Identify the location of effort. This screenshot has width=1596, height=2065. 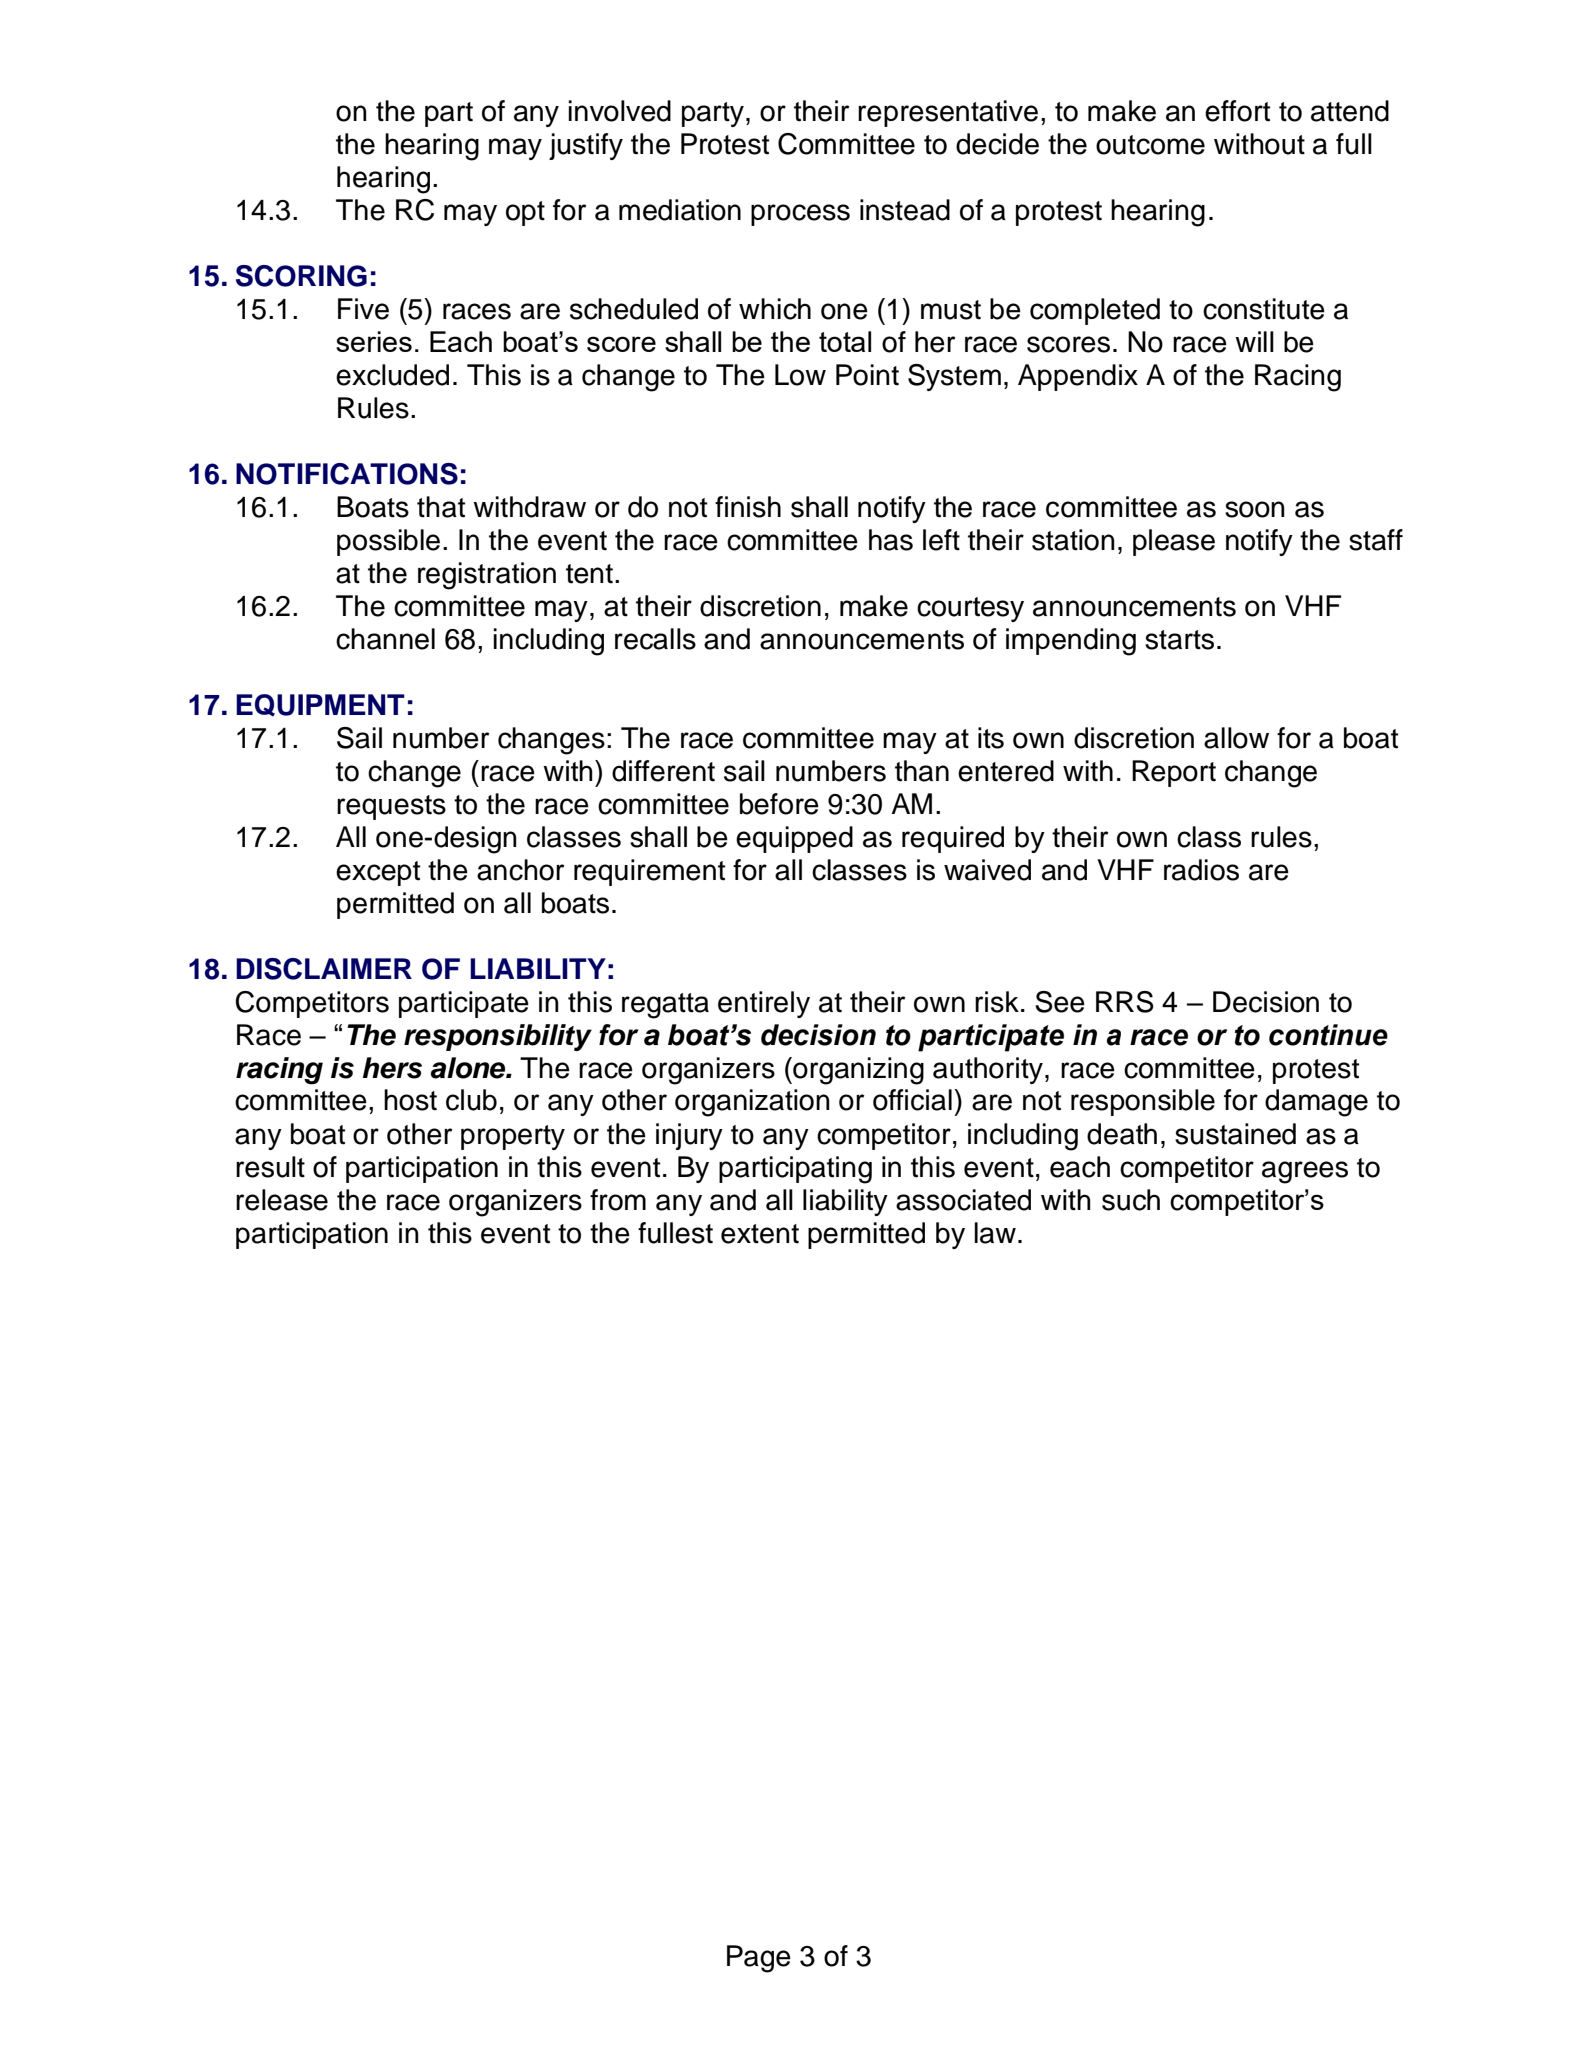
(1237, 111).
